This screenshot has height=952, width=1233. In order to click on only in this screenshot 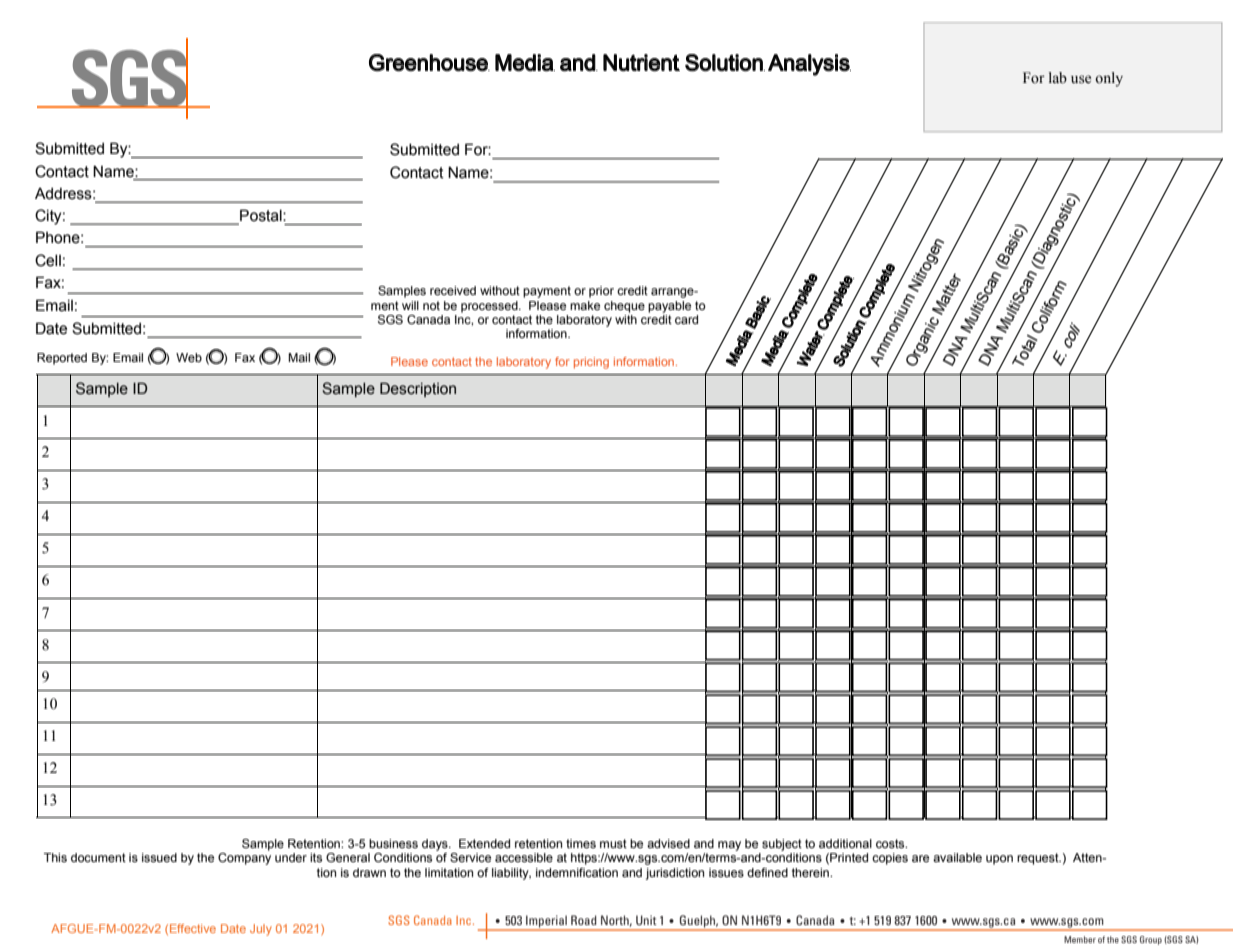, I will do `click(1109, 79)`.
